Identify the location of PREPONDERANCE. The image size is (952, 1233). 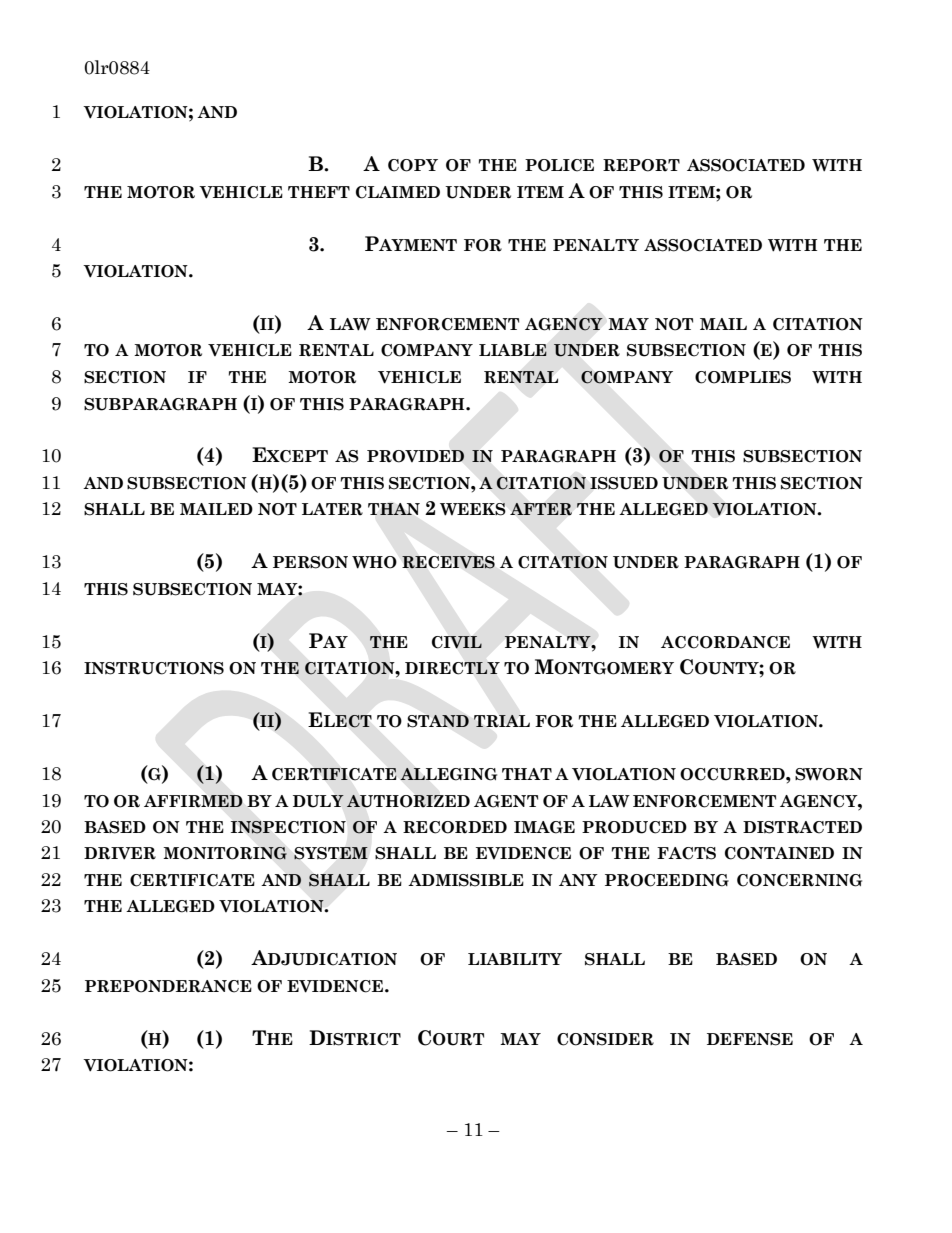
(168, 986).
